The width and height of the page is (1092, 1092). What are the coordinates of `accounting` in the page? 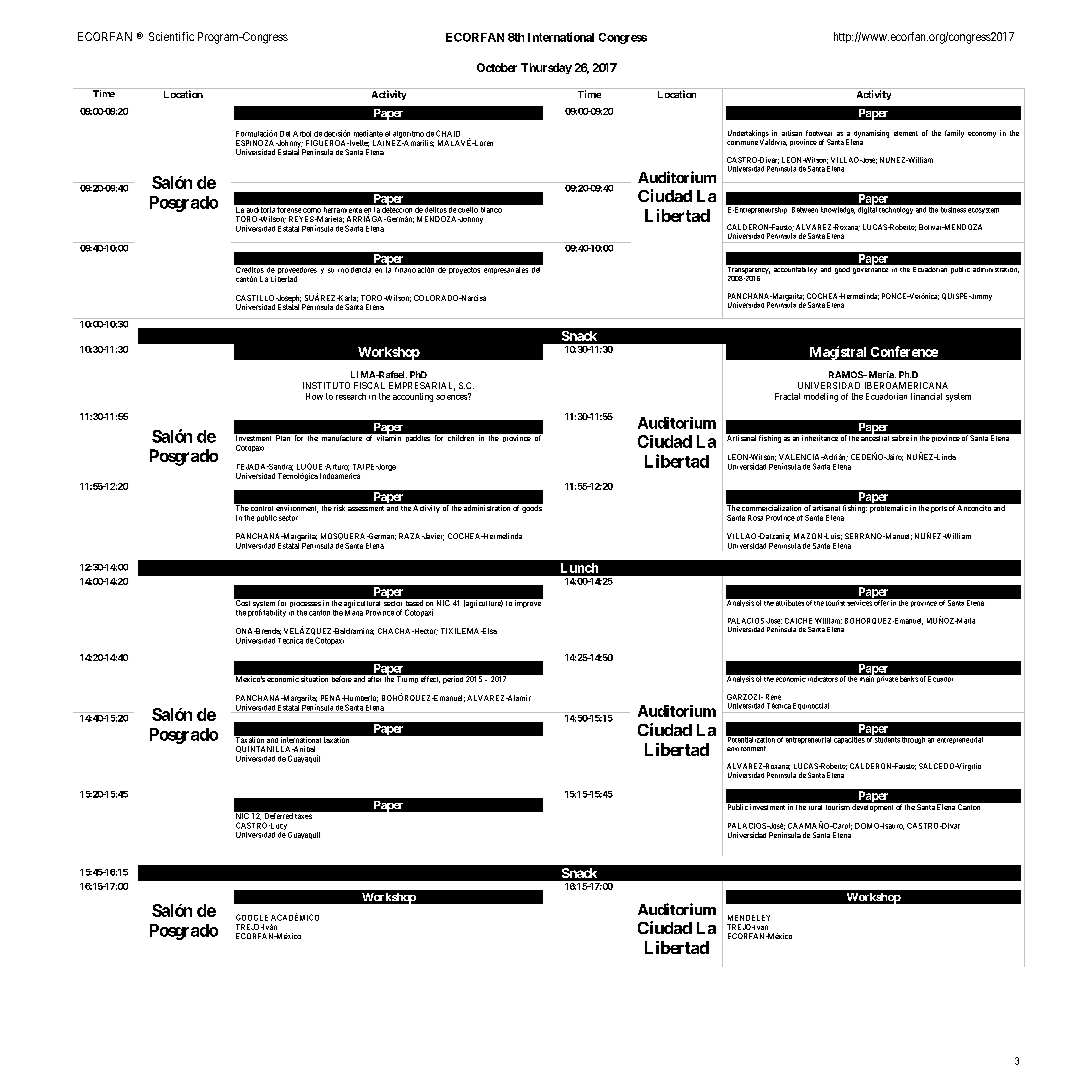 It's located at (413, 397).
